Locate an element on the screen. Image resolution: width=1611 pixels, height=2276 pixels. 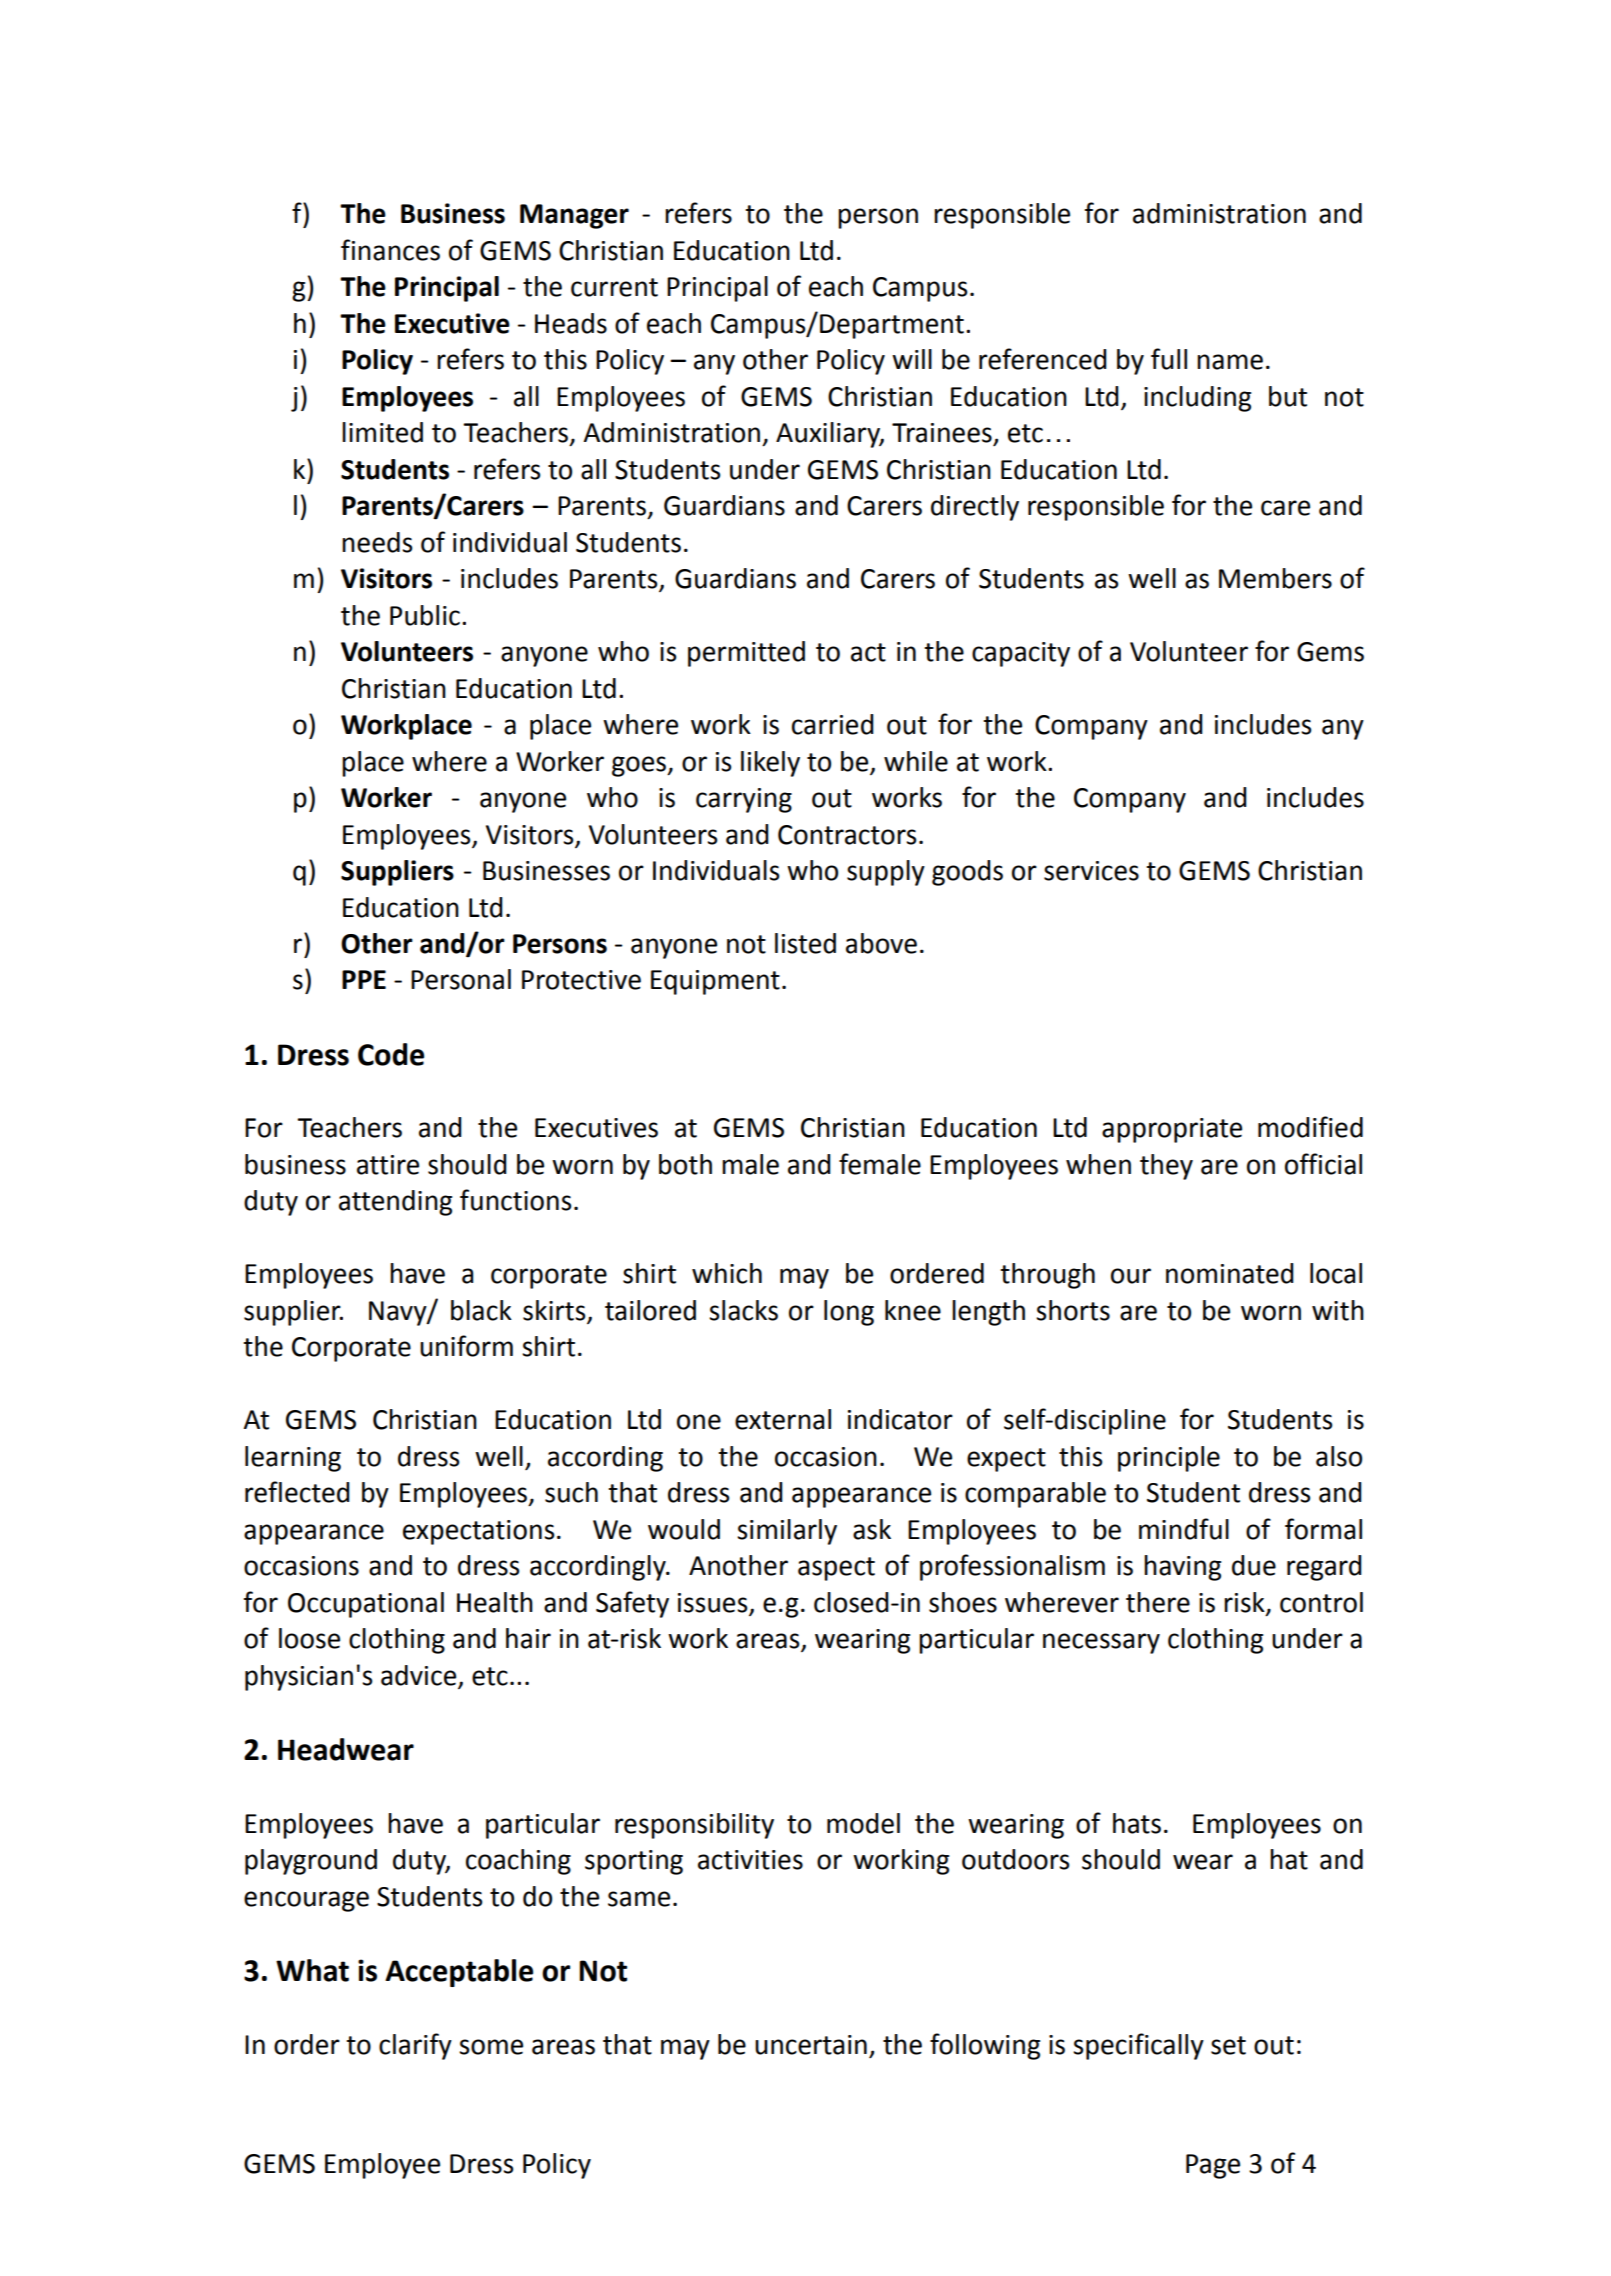
finances is located at coordinates (390, 250).
